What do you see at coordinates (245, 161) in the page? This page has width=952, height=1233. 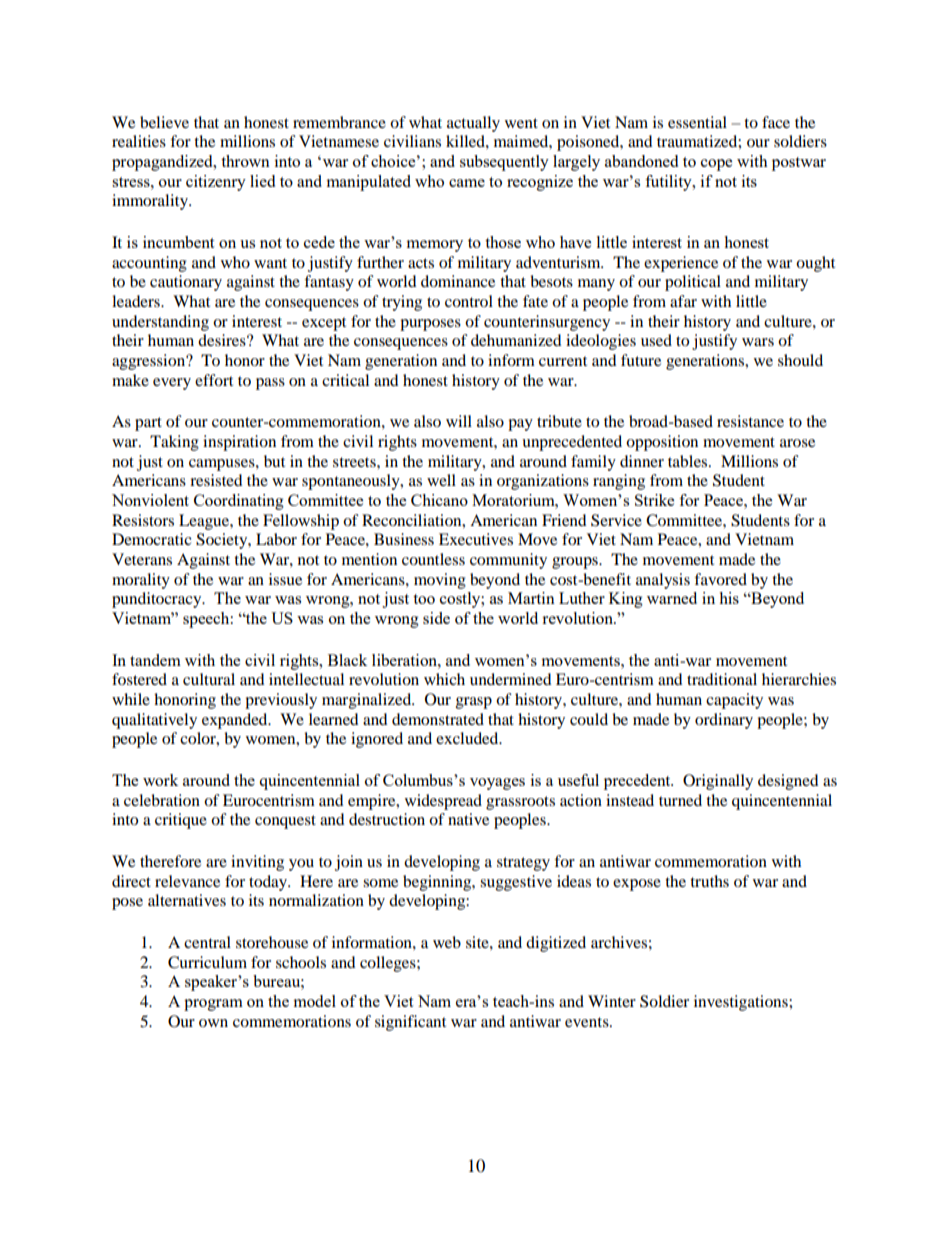 I see `thrown` at bounding box center [245, 161].
